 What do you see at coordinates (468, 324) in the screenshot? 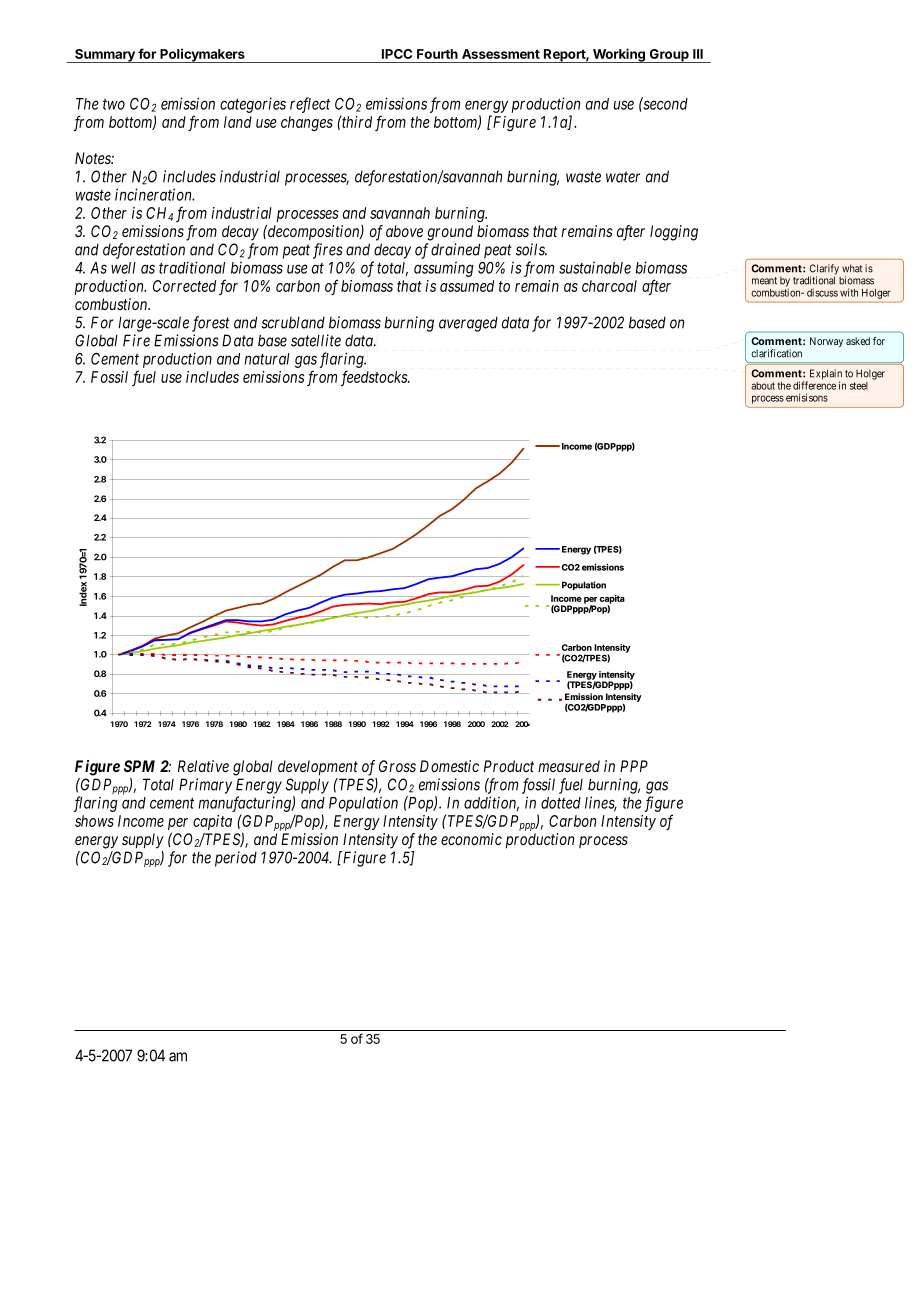
I see `averaged` at bounding box center [468, 324].
